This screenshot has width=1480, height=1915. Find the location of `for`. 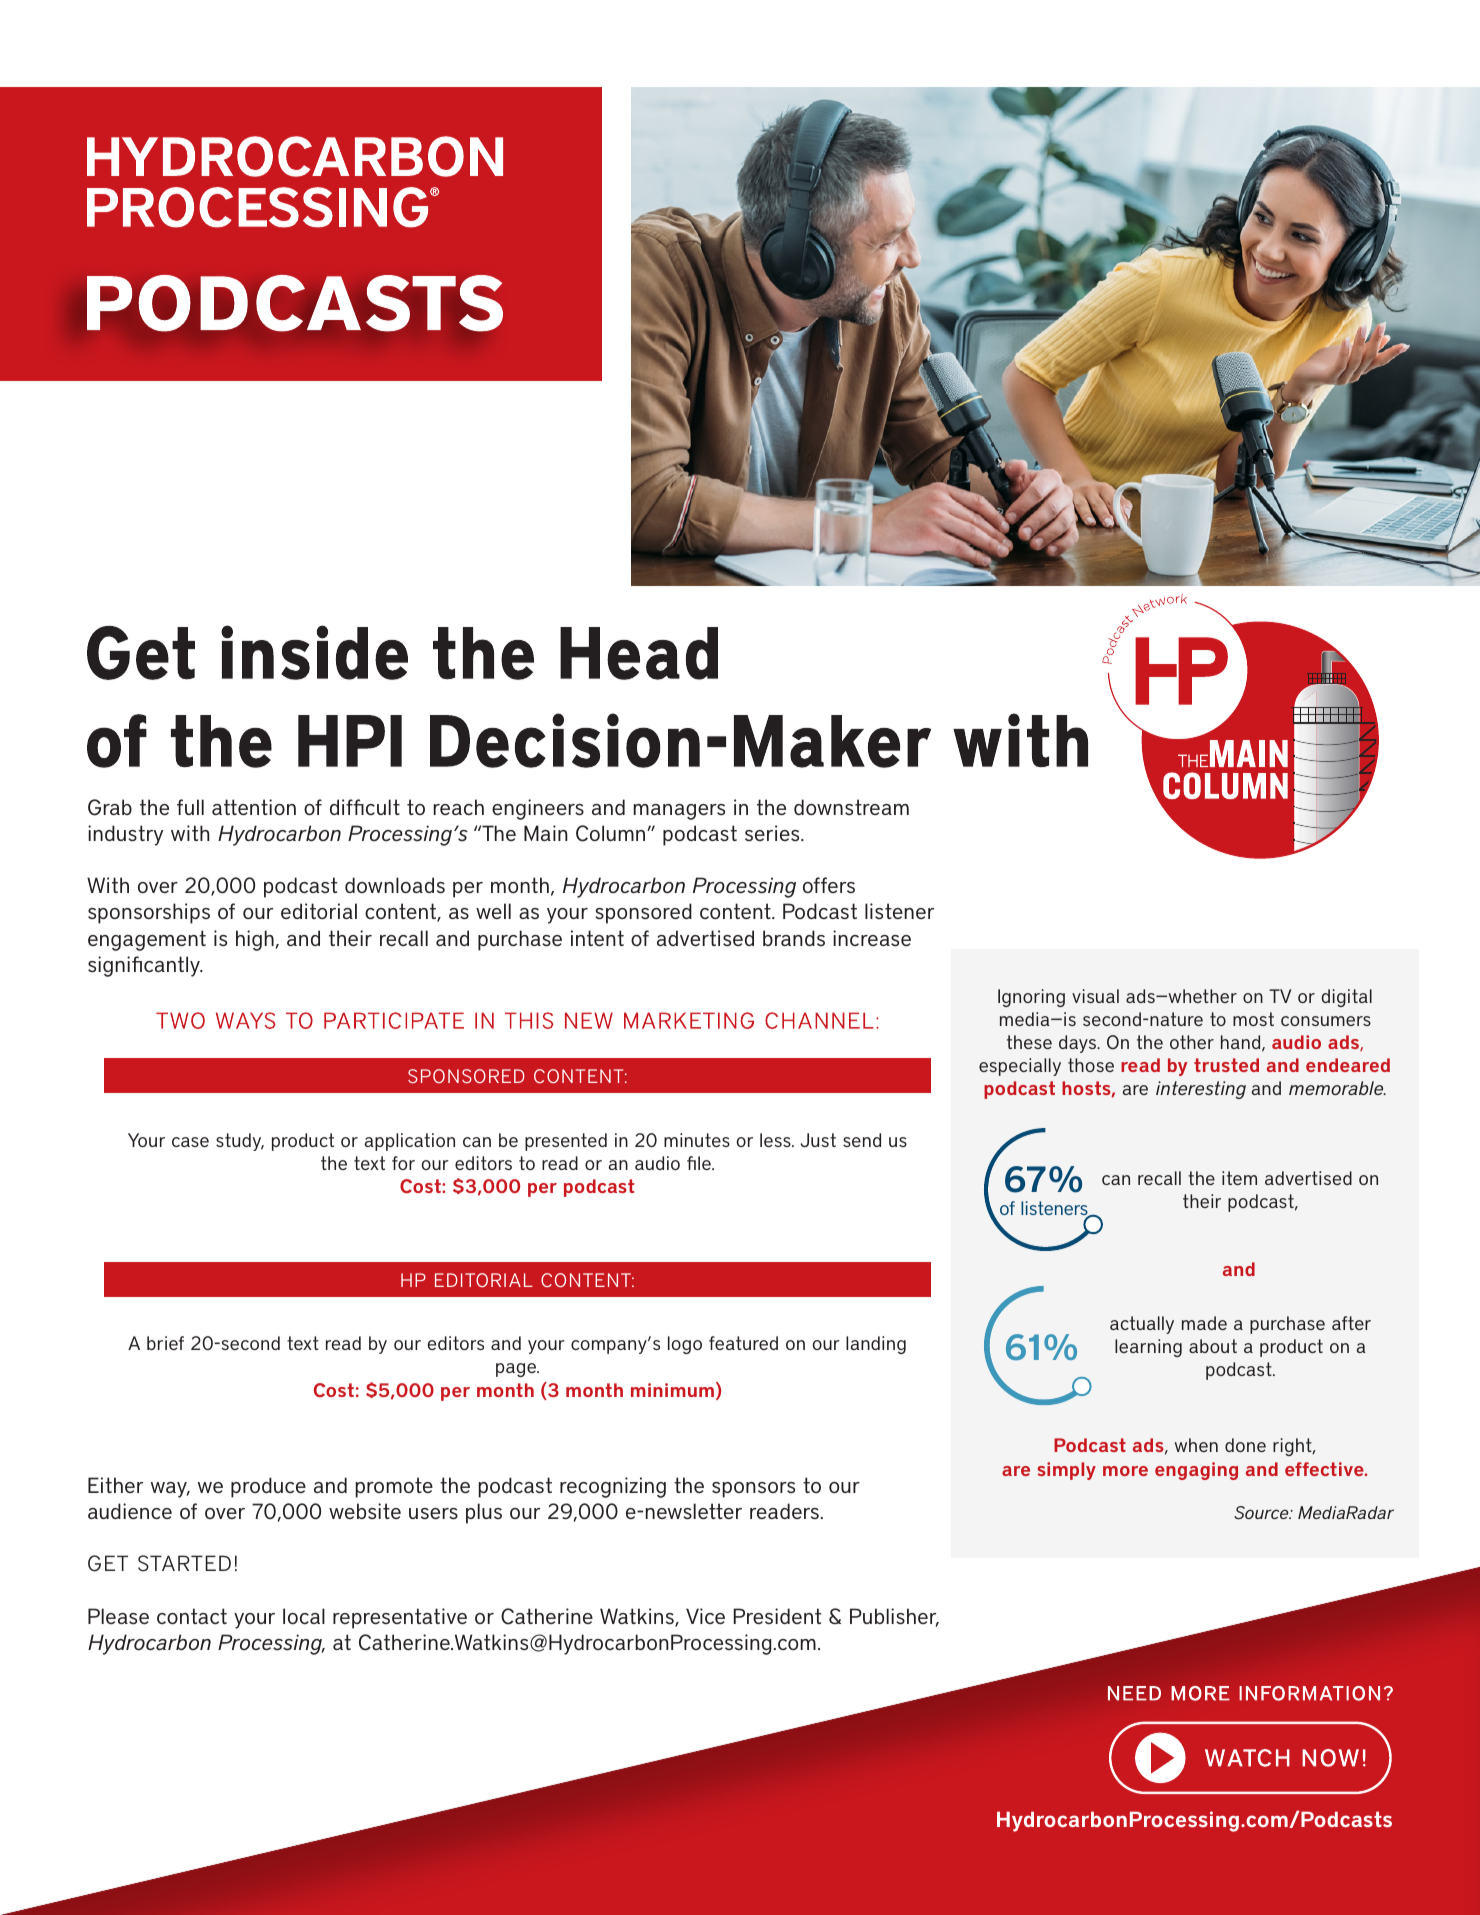

for is located at coordinates (403, 1163).
